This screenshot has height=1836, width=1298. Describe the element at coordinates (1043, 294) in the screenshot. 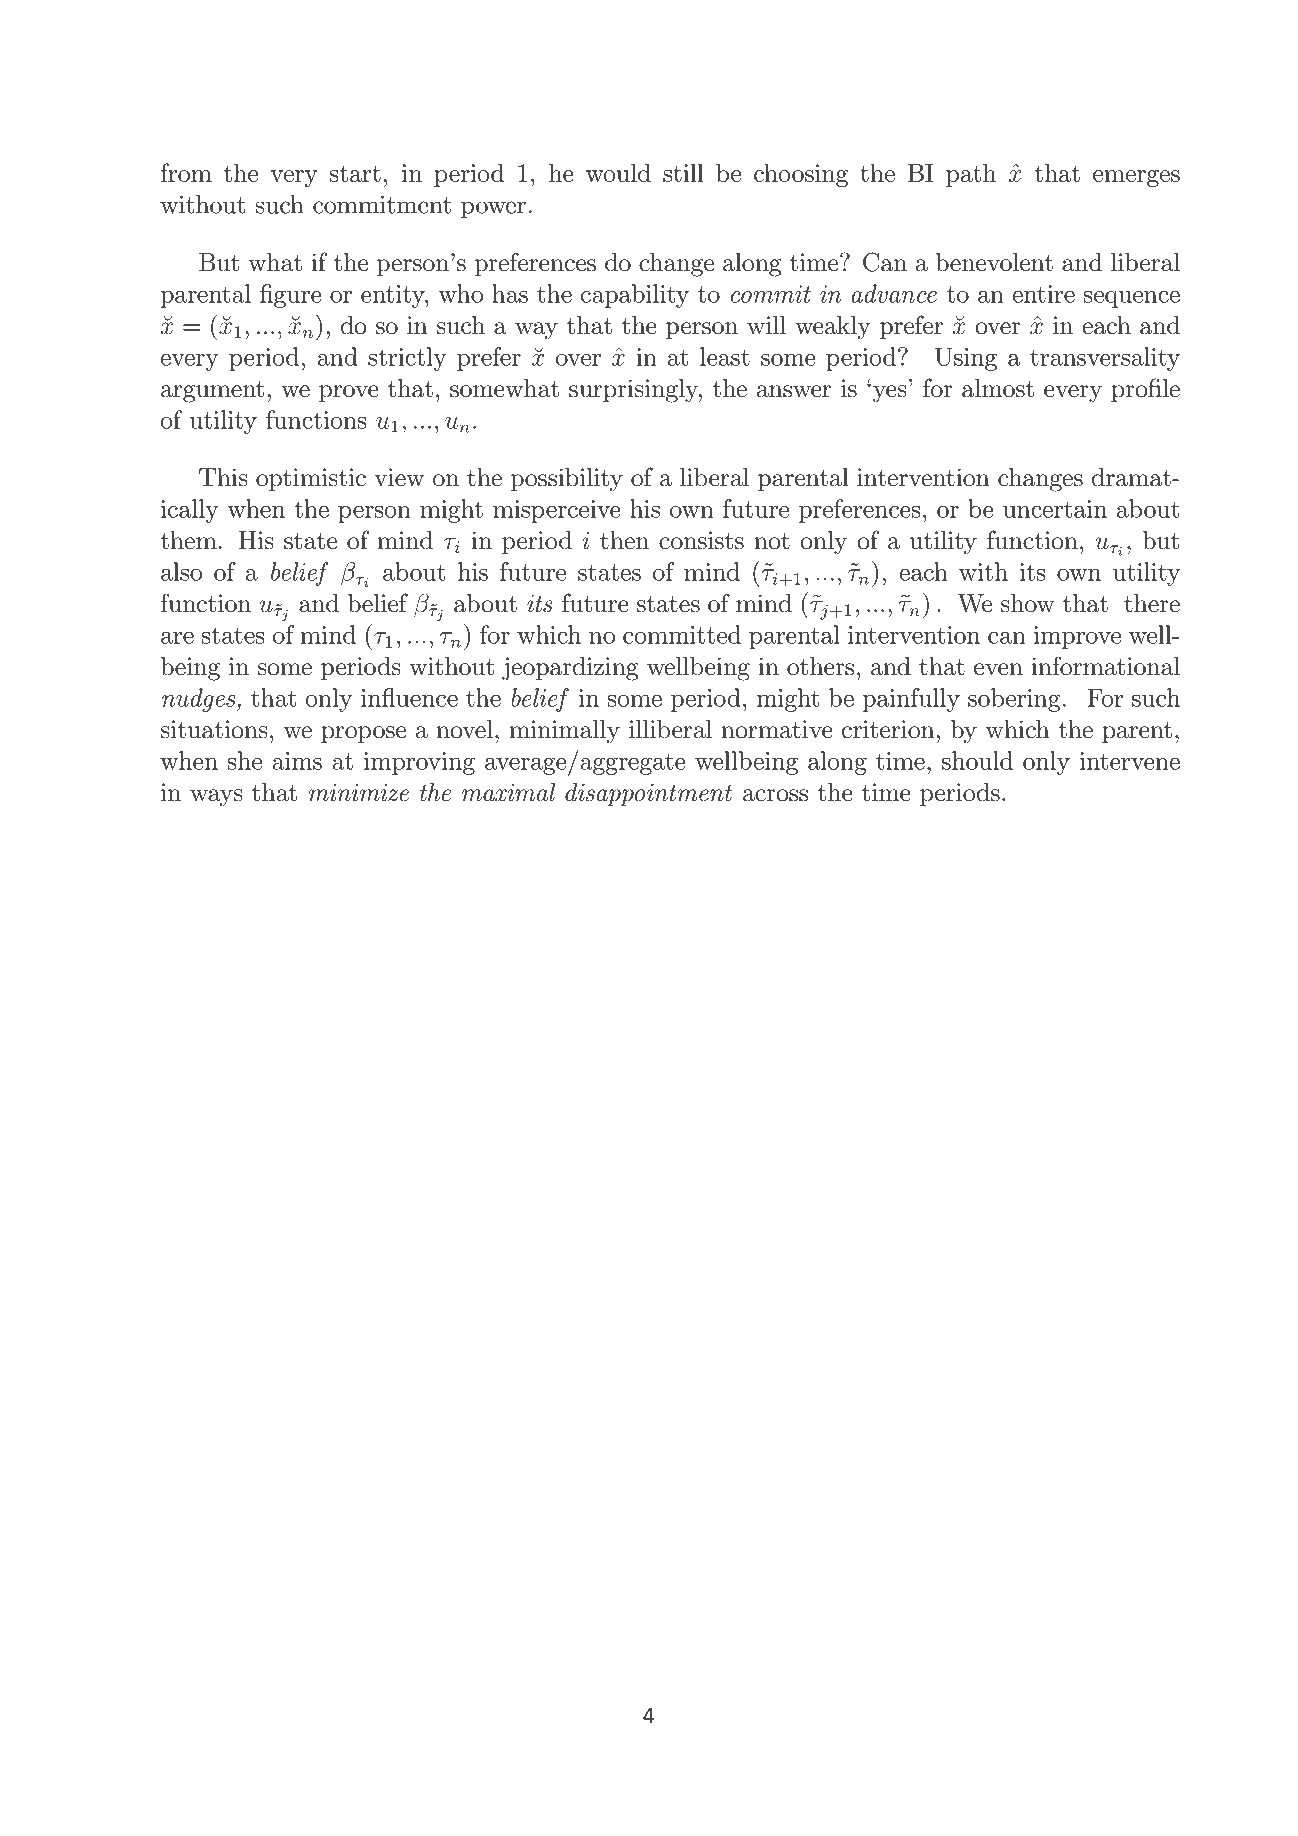

I see `entire` at that location.
